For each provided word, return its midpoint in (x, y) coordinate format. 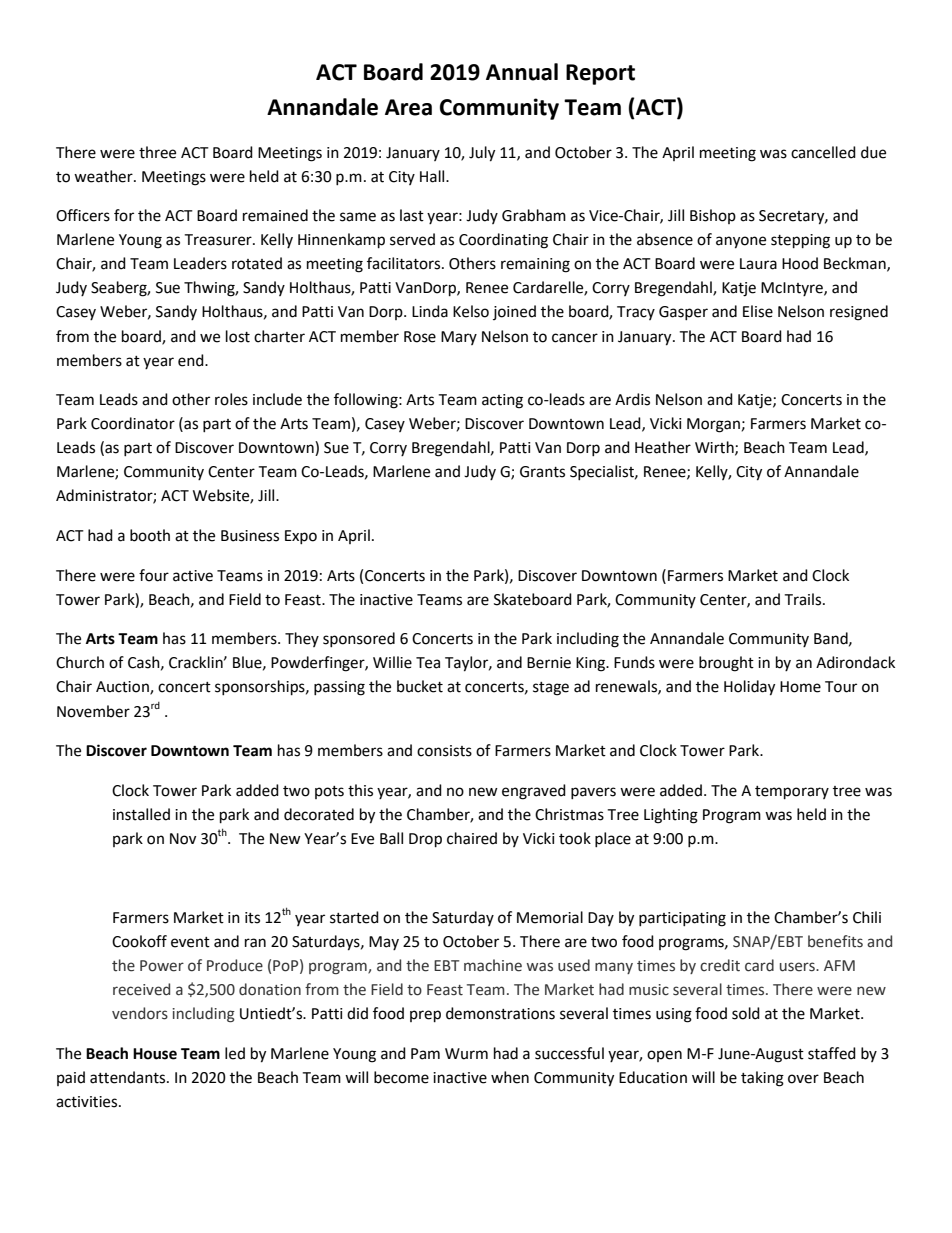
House (155, 1054)
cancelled (823, 152)
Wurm (466, 1054)
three (157, 152)
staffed (832, 1053)
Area (408, 107)
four (154, 575)
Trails (804, 599)
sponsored (359, 639)
